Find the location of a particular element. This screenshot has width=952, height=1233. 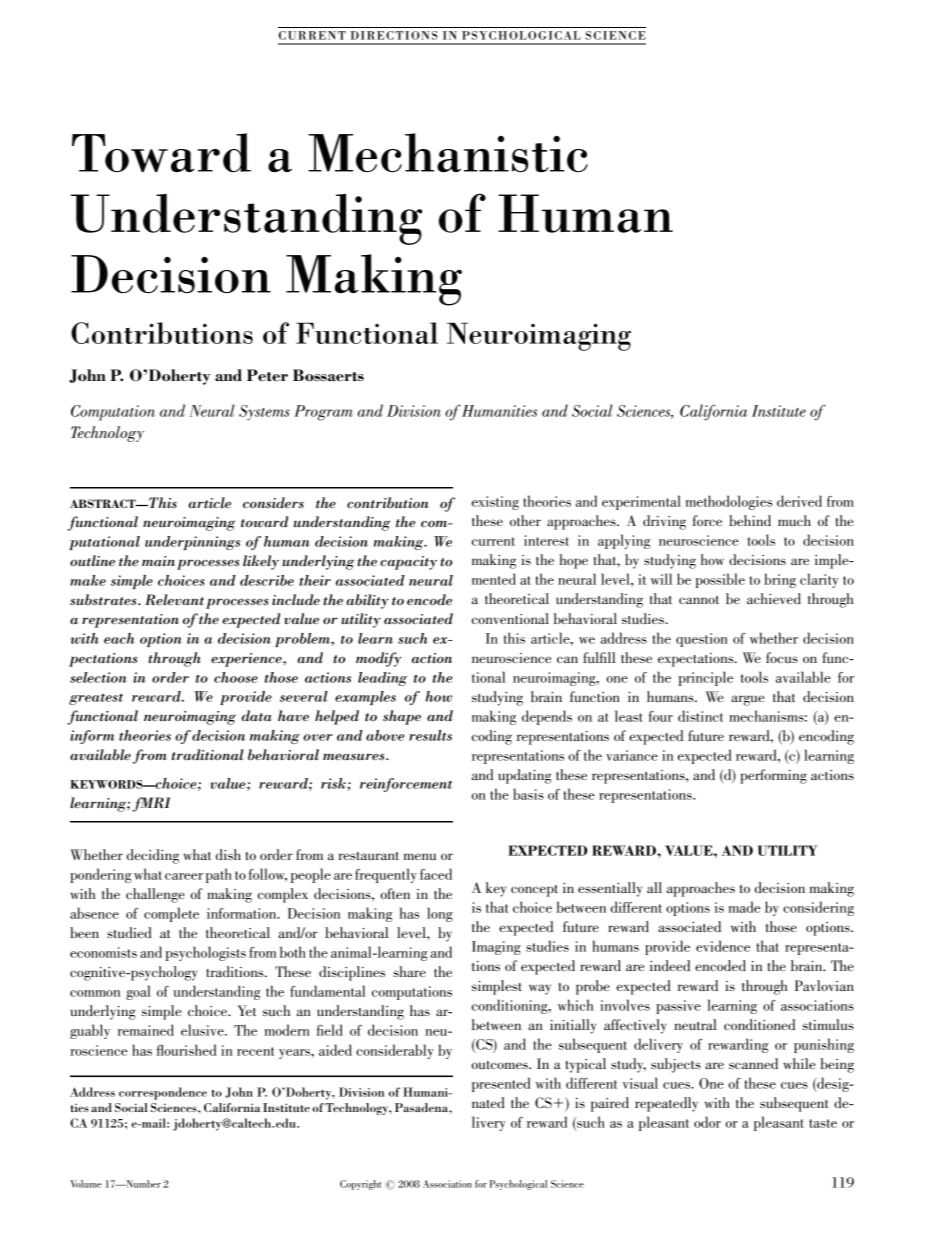

results is located at coordinates (430, 735).
